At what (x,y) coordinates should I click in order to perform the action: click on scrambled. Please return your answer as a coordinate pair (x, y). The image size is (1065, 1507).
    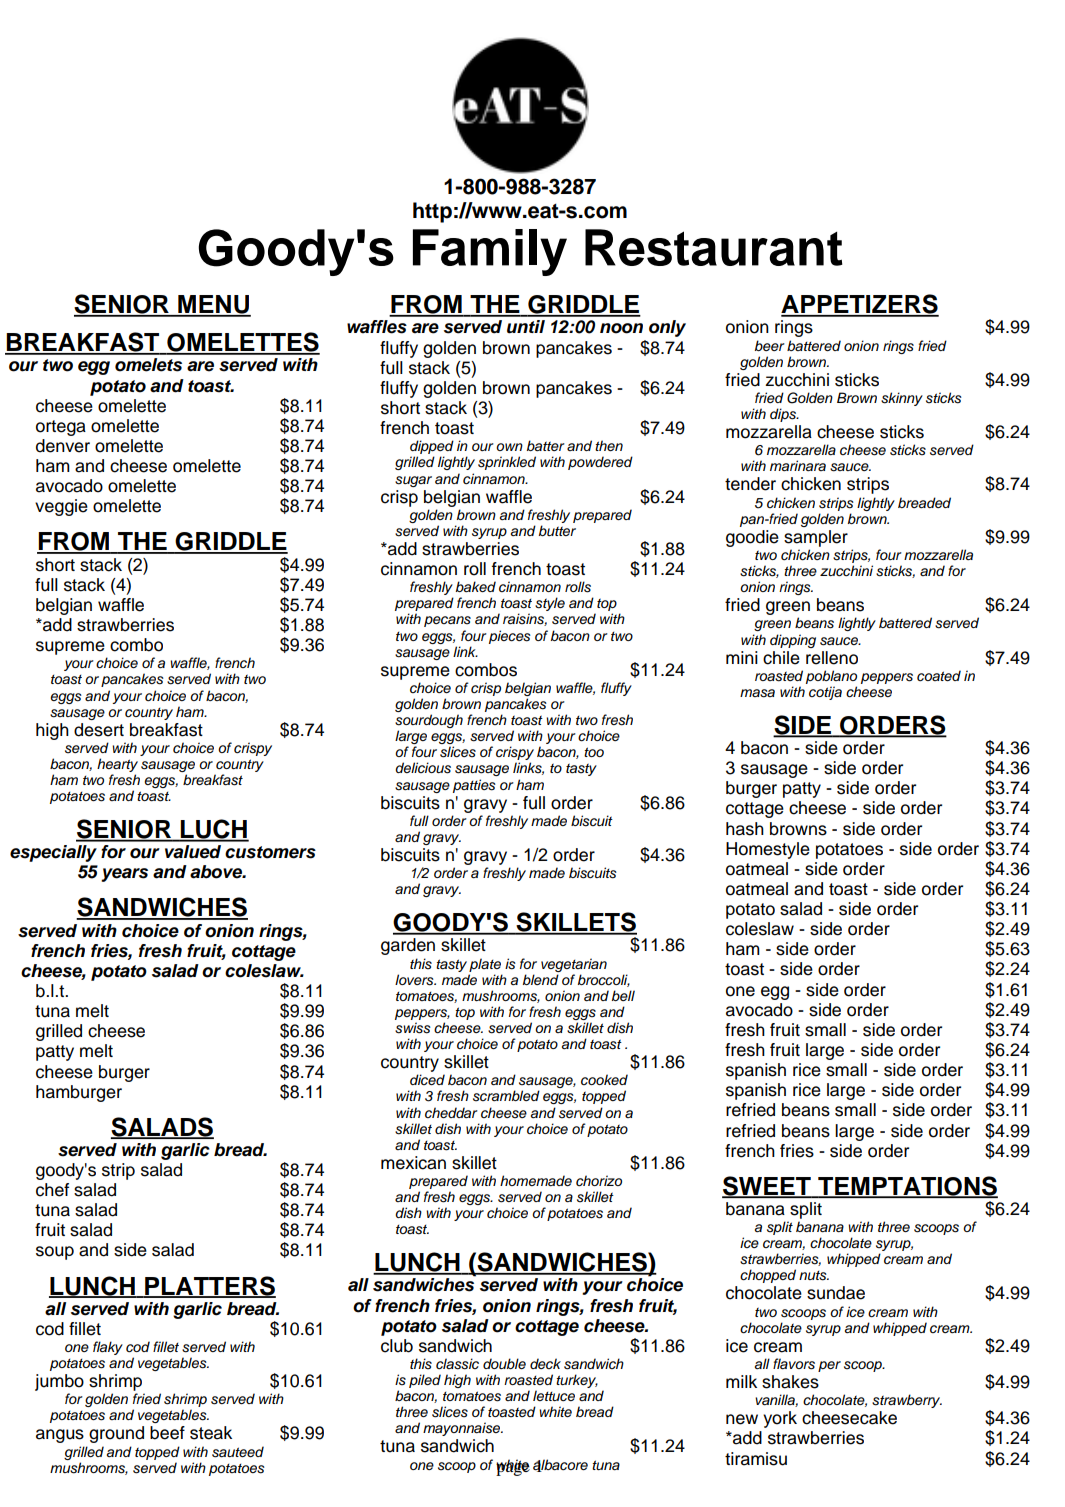
    Looking at the image, I should click on (506, 1096).
